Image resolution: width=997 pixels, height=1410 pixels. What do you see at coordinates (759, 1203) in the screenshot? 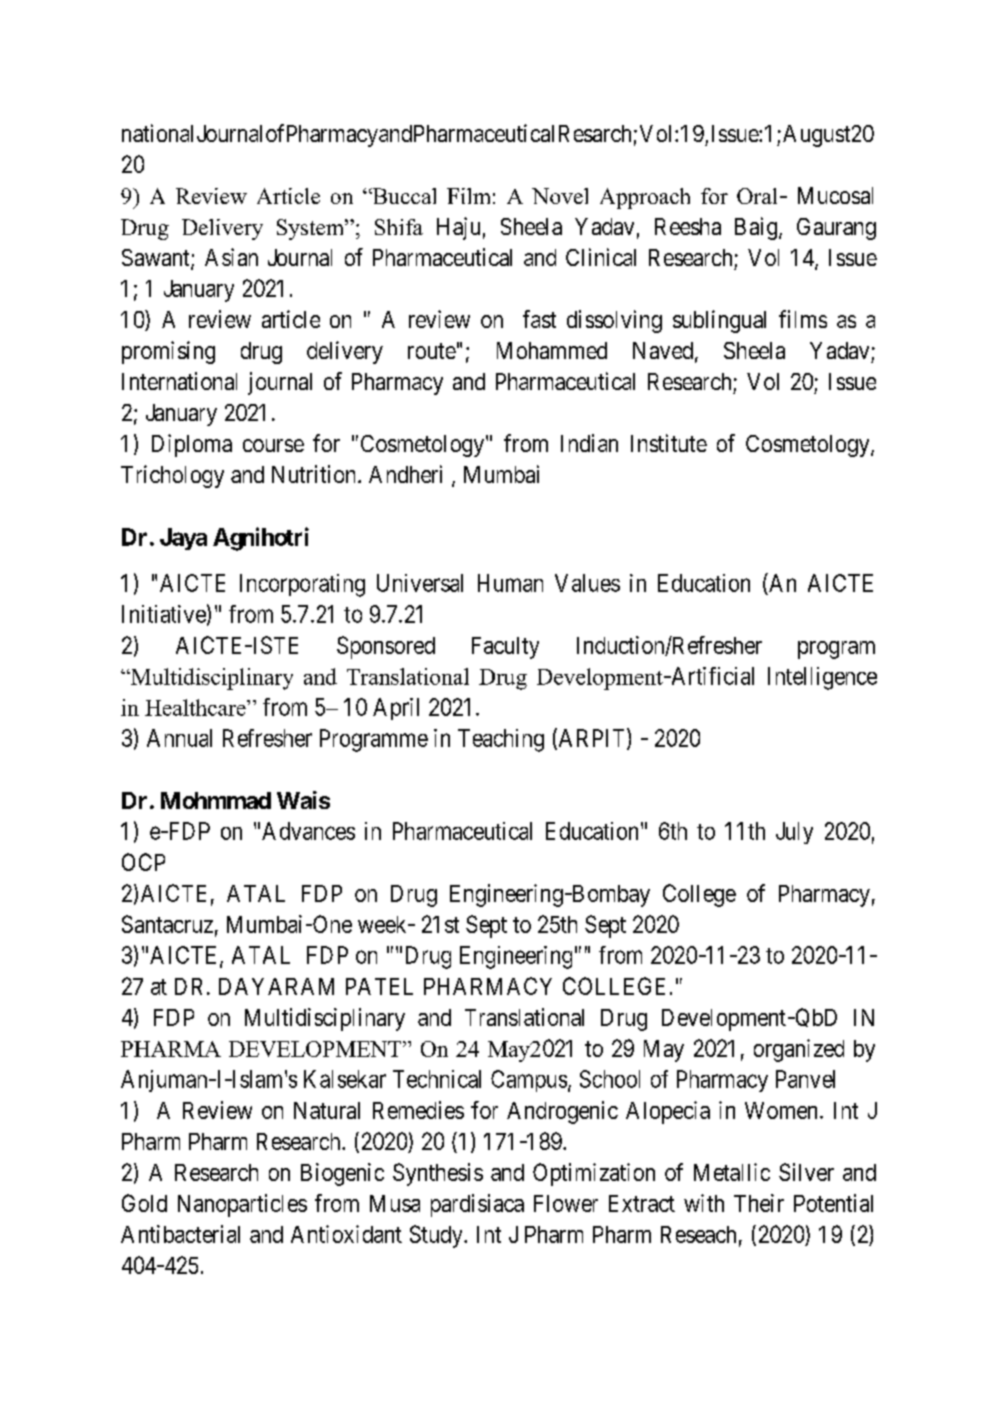
I see `Their` at bounding box center [759, 1203].
